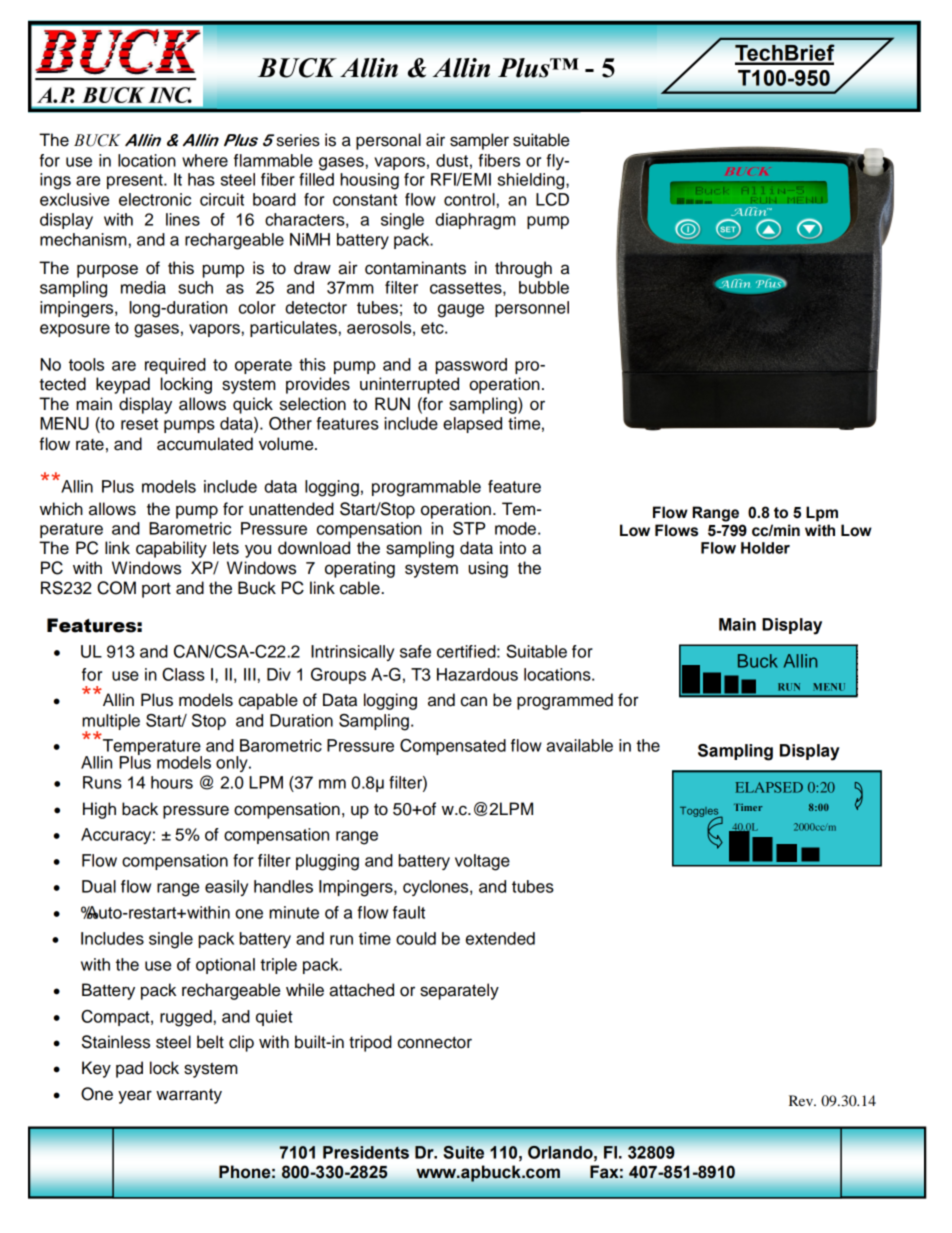  I want to click on personal, so click(388, 141).
